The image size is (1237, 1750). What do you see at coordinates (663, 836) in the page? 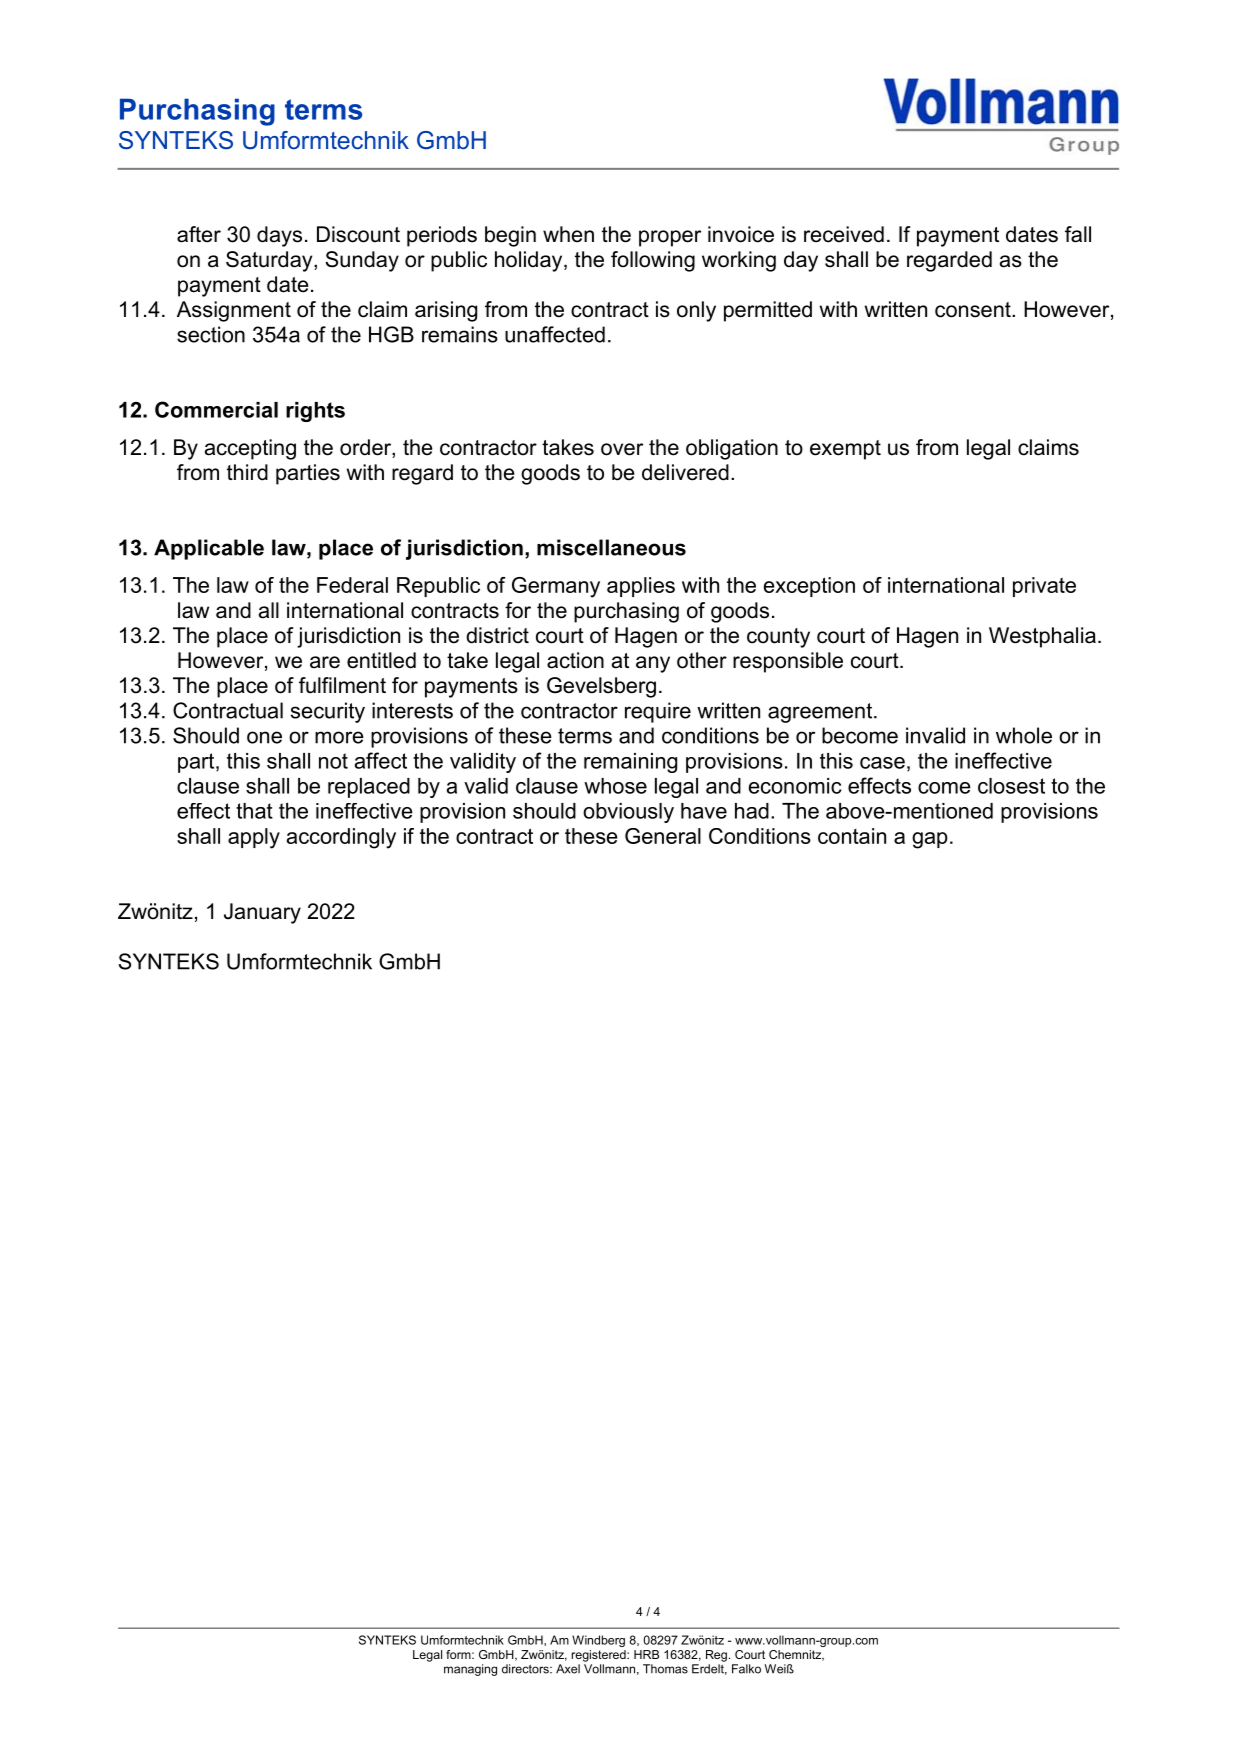
I see `General` at bounding box center [663, 836].
